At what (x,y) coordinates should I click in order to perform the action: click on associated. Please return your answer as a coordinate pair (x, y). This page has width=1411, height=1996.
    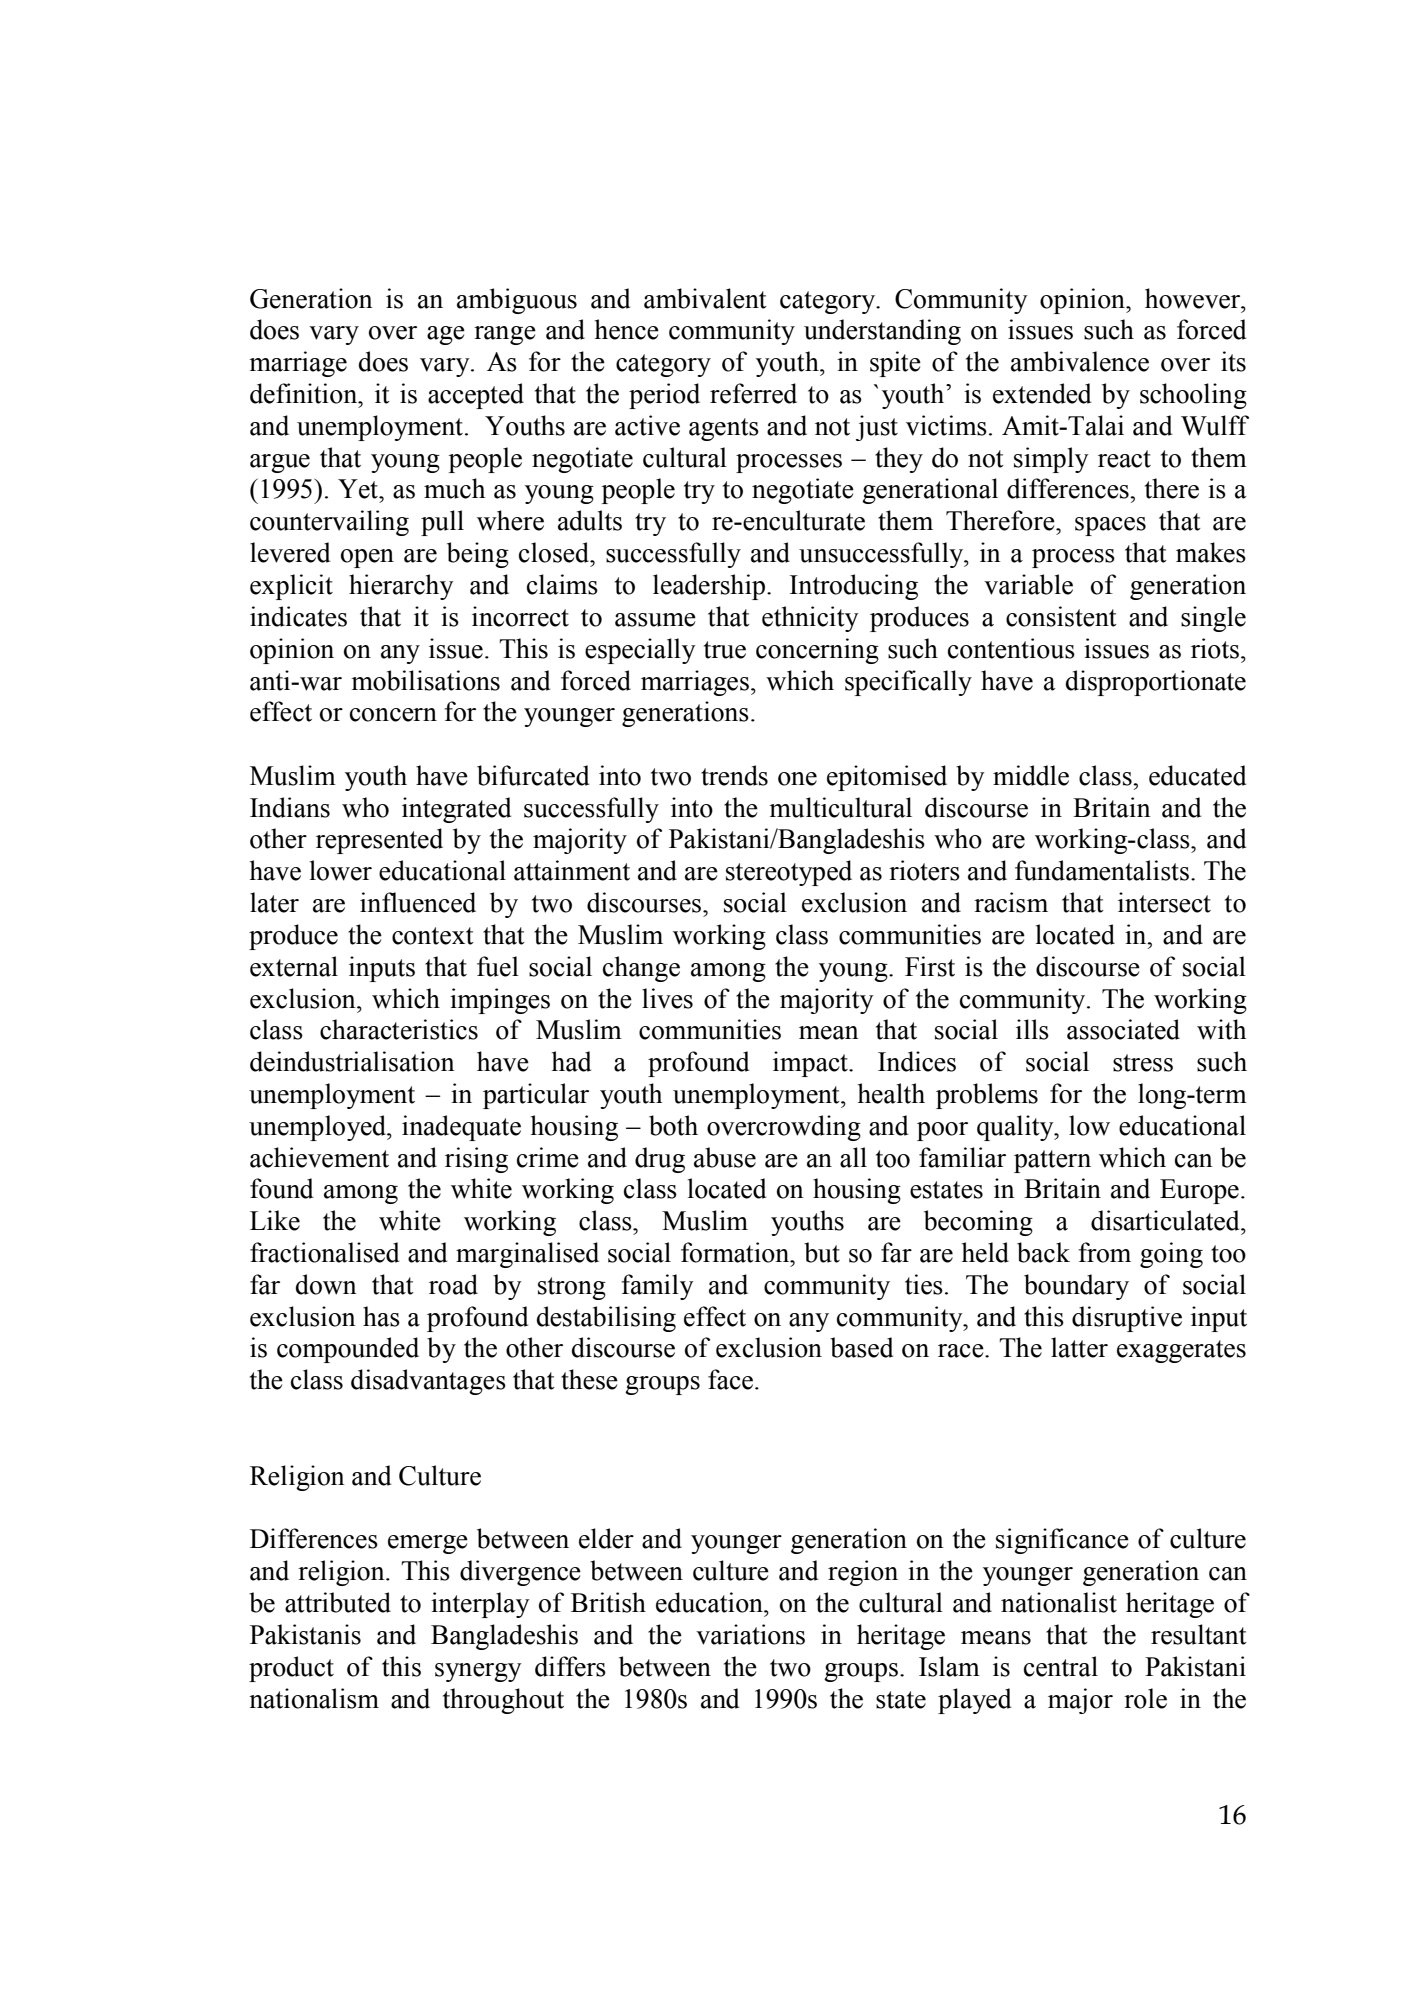
    Looking at the image, I should click on (1123, 1029).
